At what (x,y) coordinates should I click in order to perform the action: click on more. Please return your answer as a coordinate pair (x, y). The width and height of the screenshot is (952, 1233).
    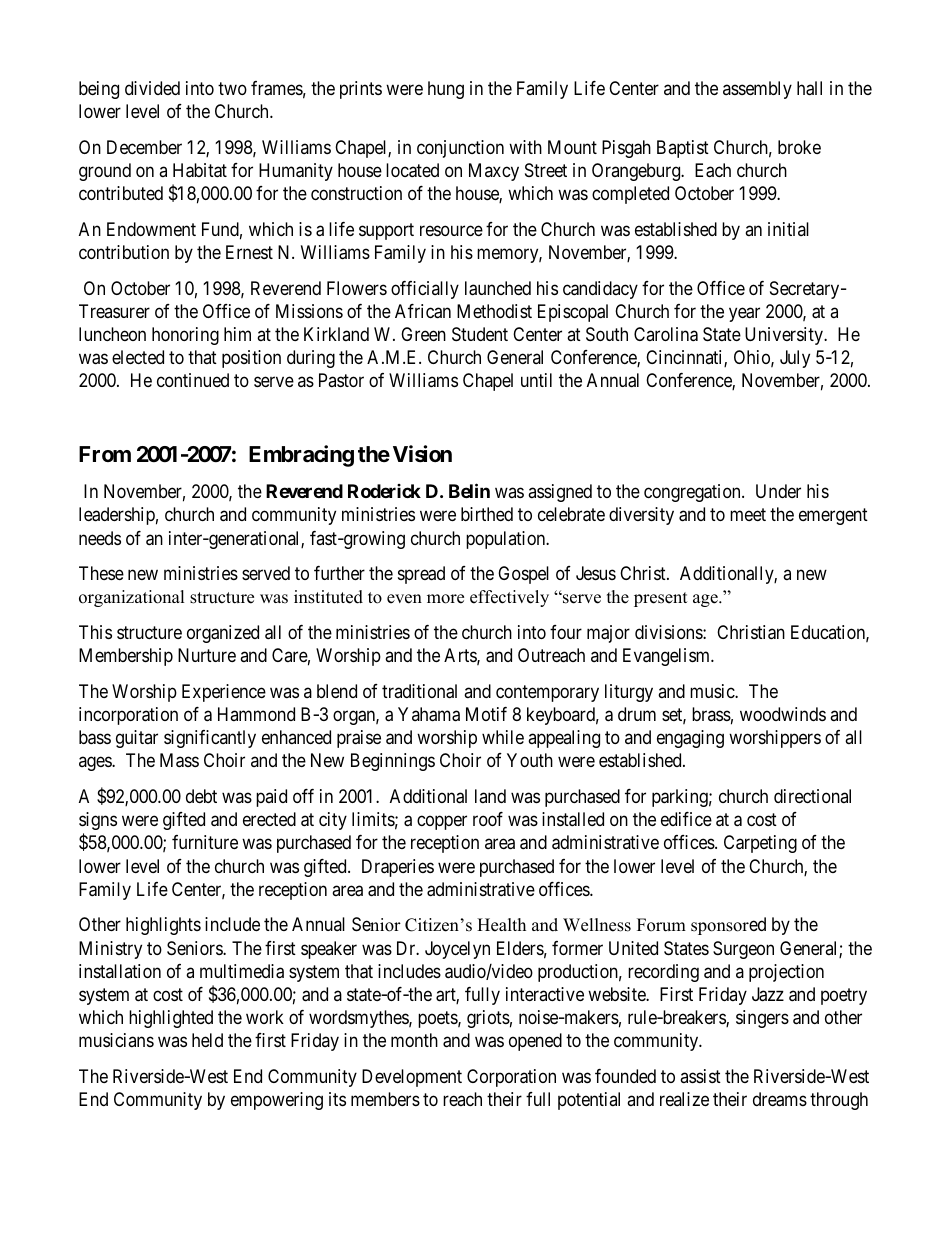
    Looking at the image, I should click on (445, 599).
